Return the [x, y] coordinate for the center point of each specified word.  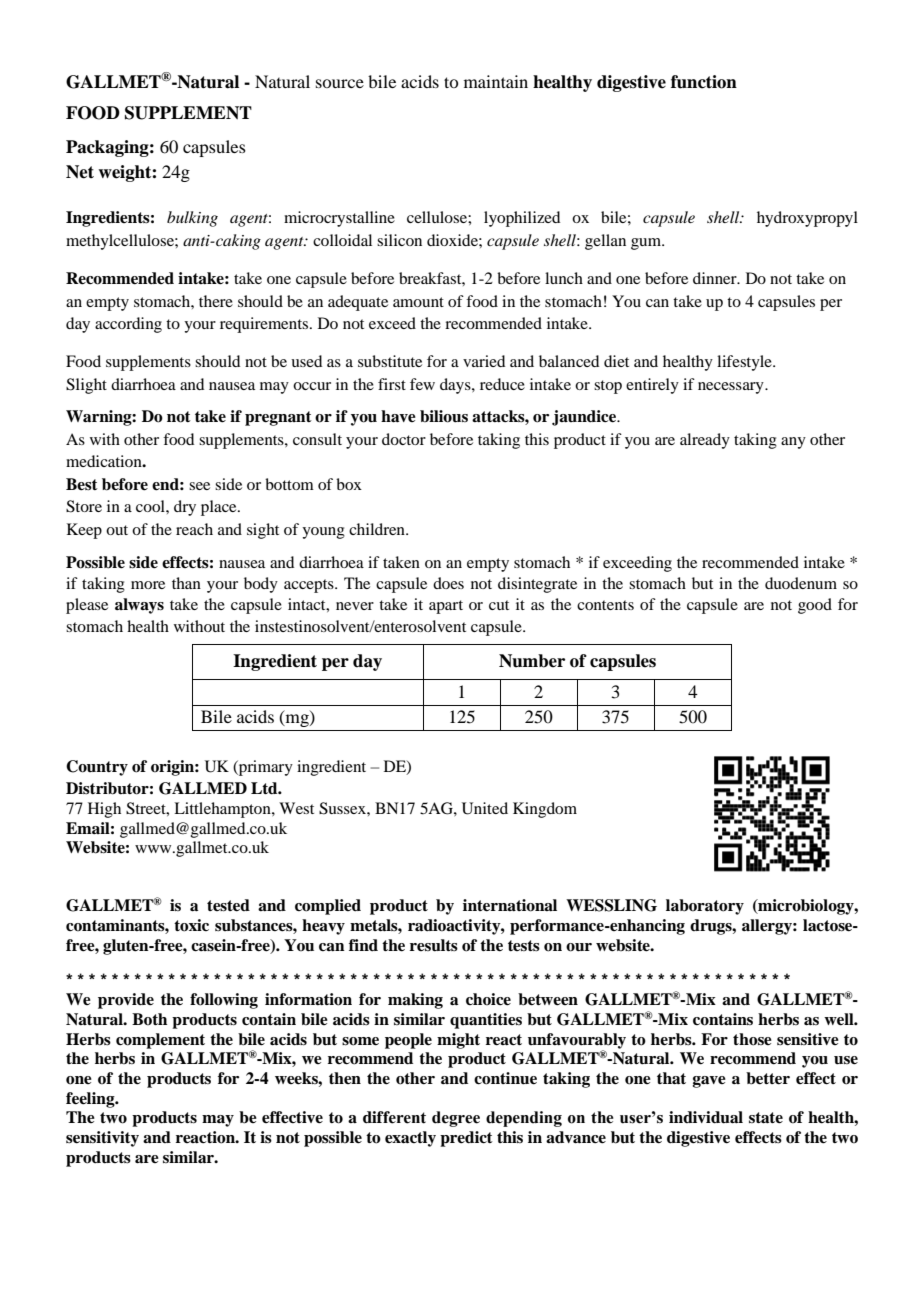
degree [456, 1119]
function [704, 82]
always [139, 606]
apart [446, 607]
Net [80, 172]
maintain [496, 81]
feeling [91, 1100]
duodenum [801, 583]
